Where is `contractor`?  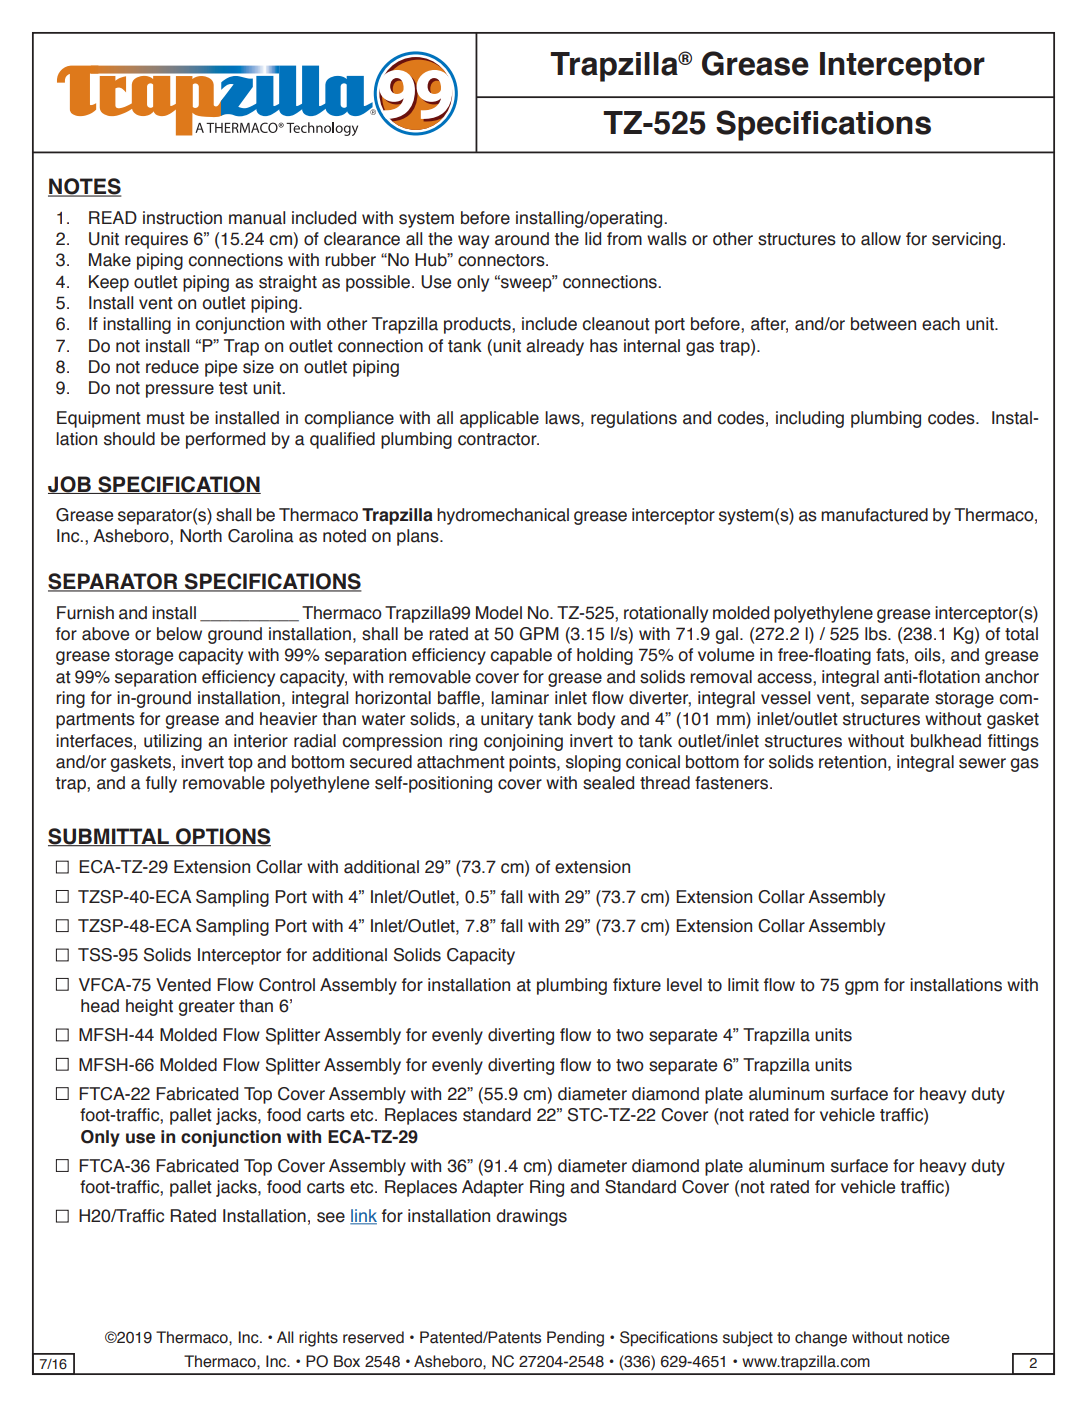 contractor is located at coordinates (498, 439).
